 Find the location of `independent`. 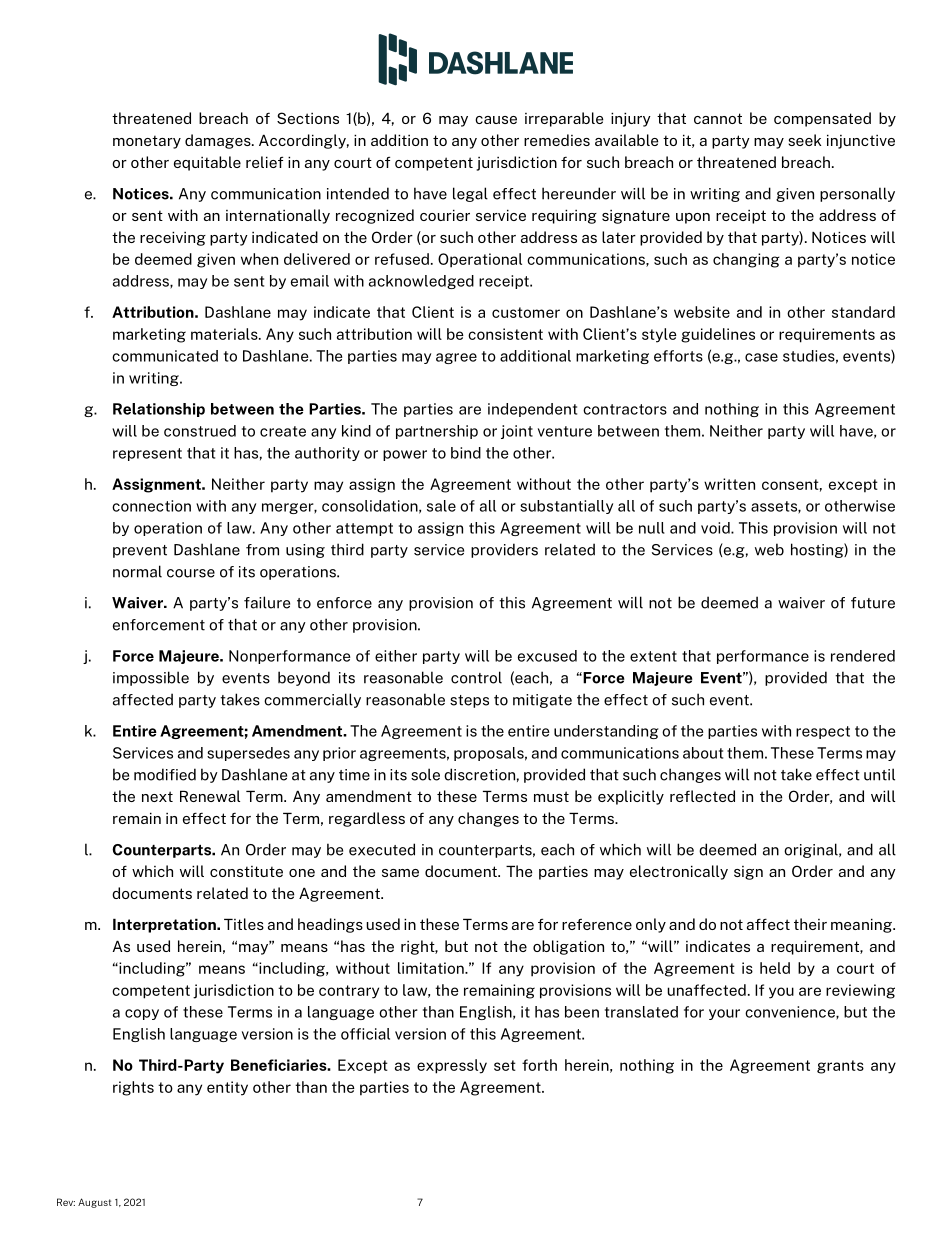

independent is located at coordinates (532, 410).
